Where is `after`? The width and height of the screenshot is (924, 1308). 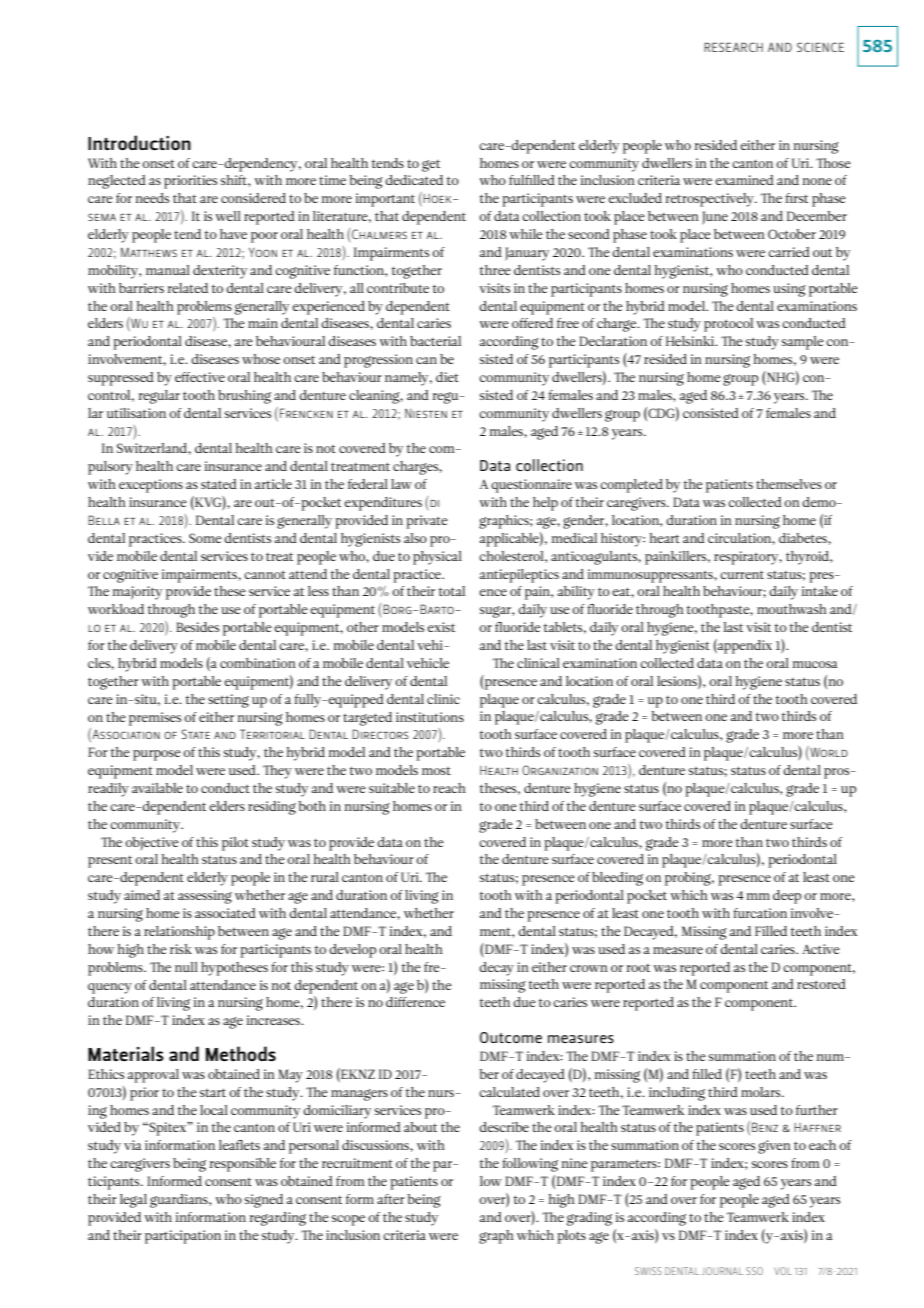 after is located at coordinates (391, 1199).
